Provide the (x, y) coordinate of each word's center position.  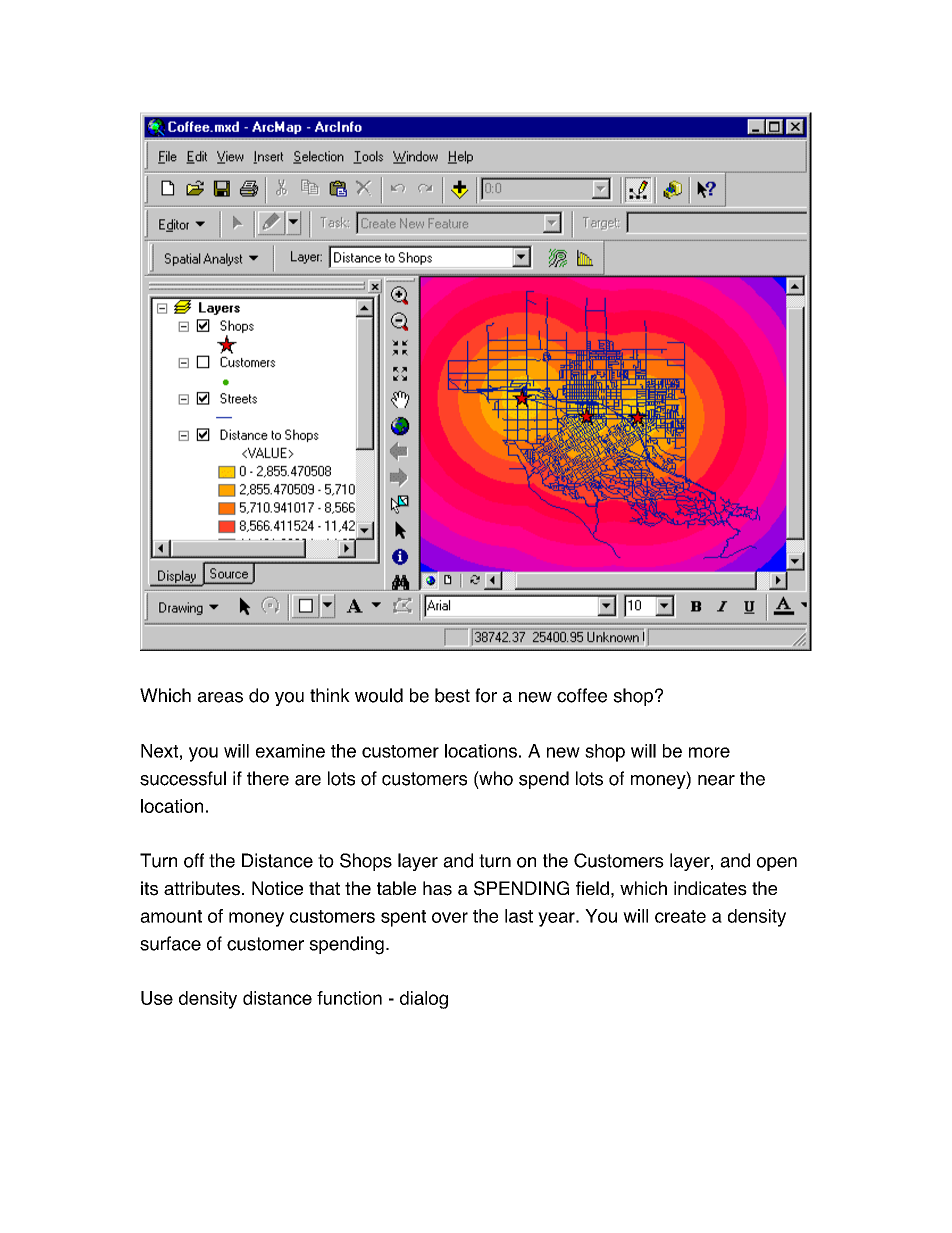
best (452, 695)
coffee (582, 695)
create (680, 916)
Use (157, 998)
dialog (424, 1000)
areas (220, 697)
